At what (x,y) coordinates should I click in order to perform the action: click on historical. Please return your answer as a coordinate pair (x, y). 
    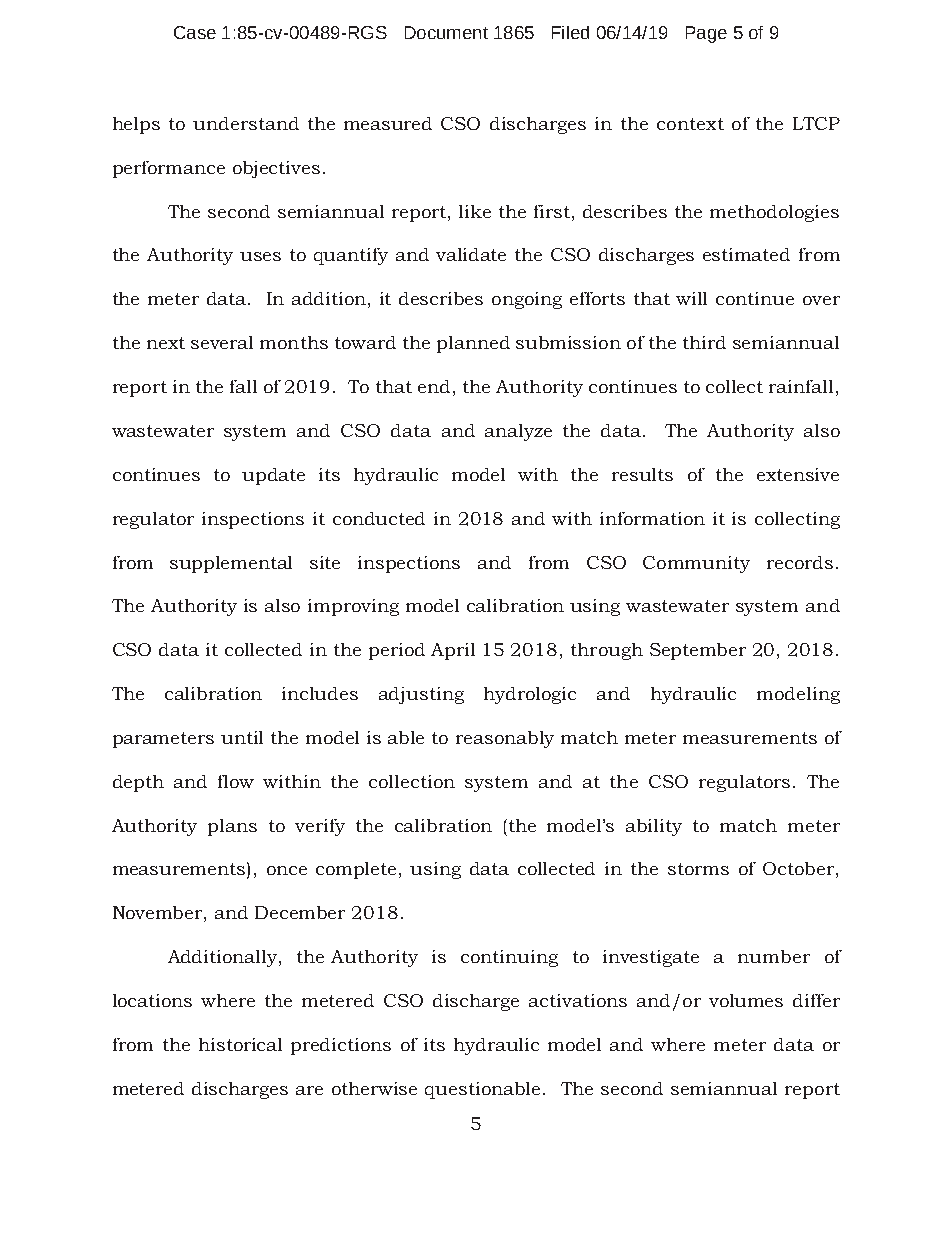
    Looking at the image, I should click on (240, 1044).
